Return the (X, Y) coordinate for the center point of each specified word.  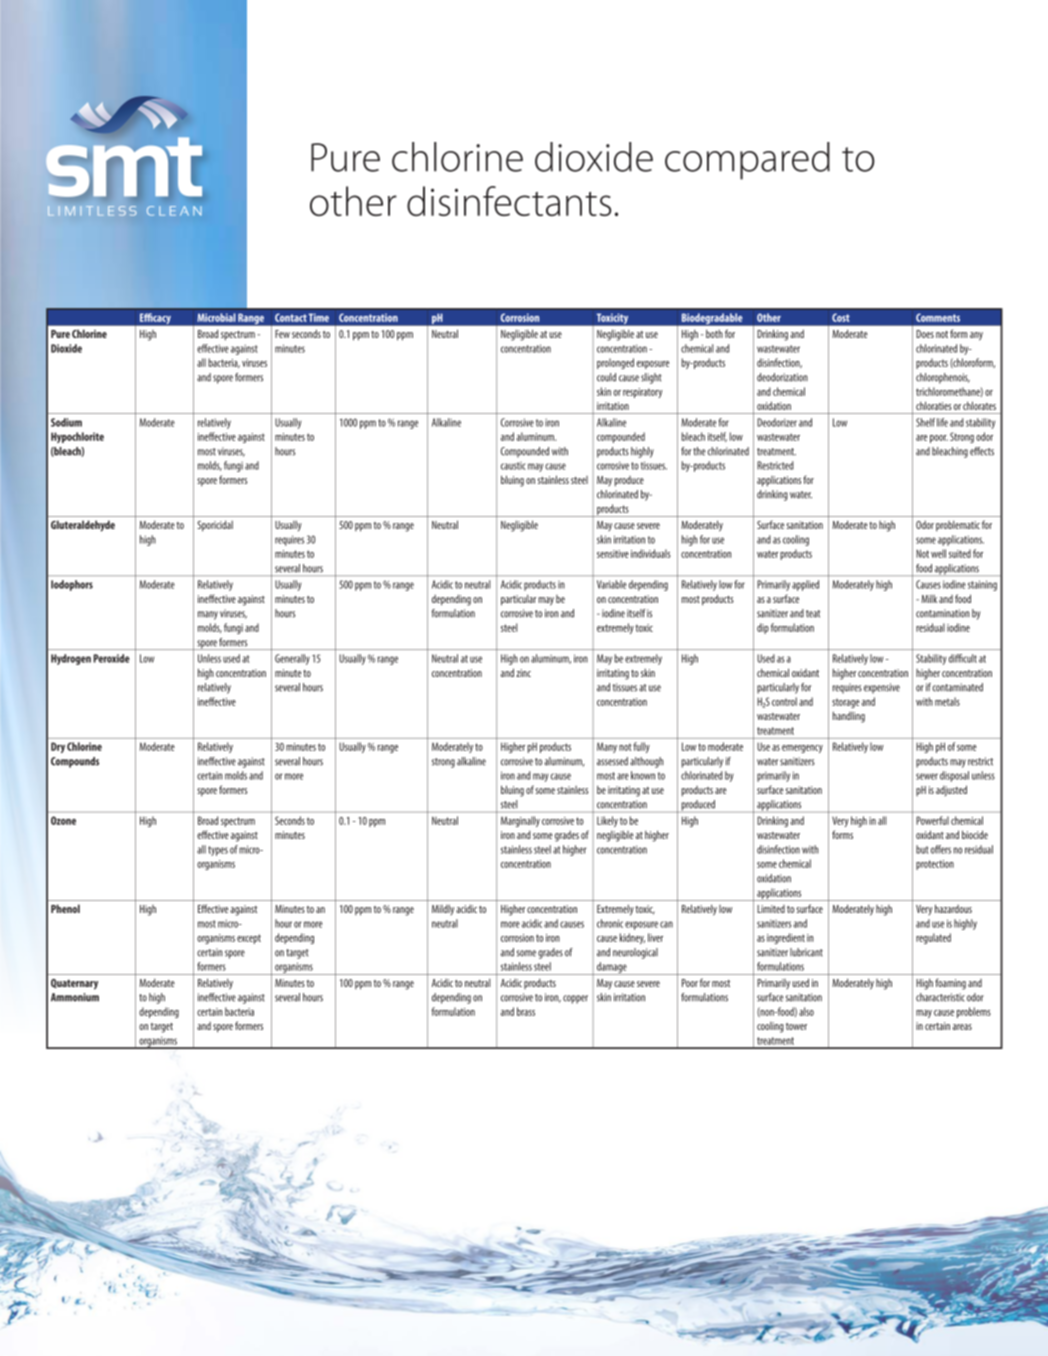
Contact (291, 317)
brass (526, 1011)
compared (747, 161)
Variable (611, 584)
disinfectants (509, 201)
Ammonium (75, 997)
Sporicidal (215, 526)
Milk (929, 599)
